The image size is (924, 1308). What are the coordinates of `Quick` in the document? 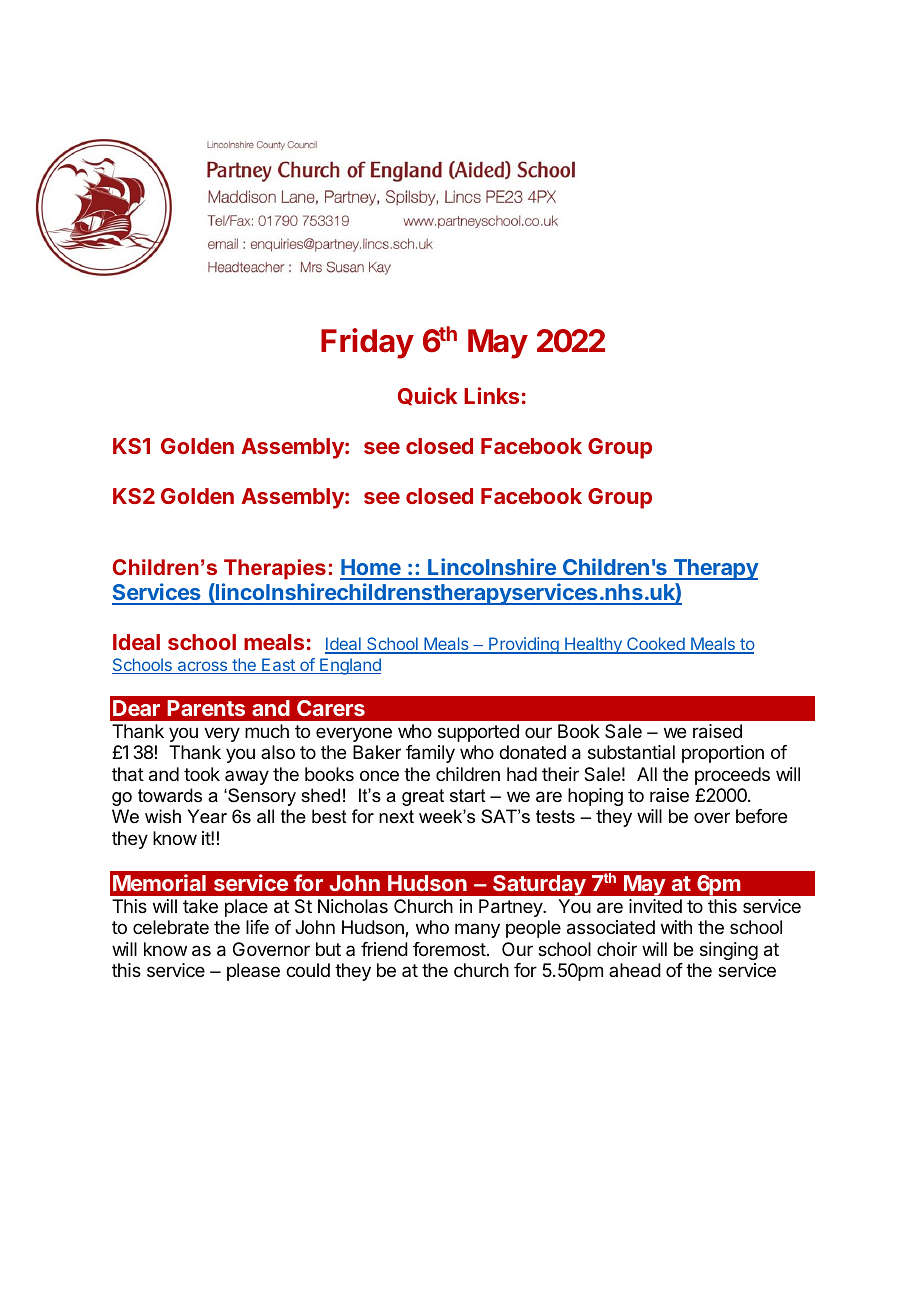 It's located at (427, 396).
